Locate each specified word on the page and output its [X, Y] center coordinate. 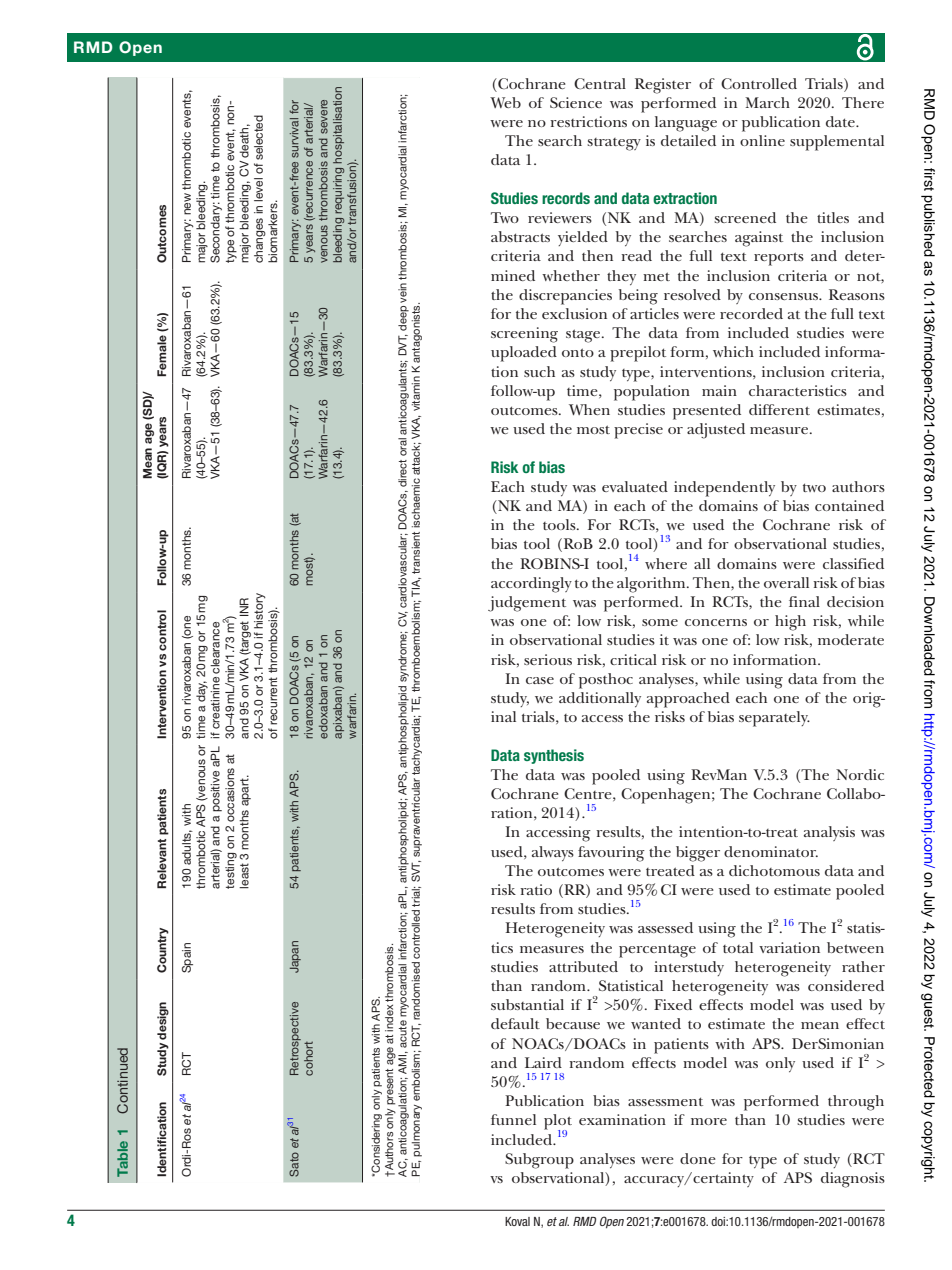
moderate [851, 639]
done [698, 1158]
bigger [698, 854]
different [779, 409]
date [841, 121]
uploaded [524, 354]
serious [548, 659]
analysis [829, 833]
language [686, 124]
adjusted [716, 431]
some [660, 622]
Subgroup [539, 1161]
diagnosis [853, 1180]
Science [576, 102]
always [553, 853]
